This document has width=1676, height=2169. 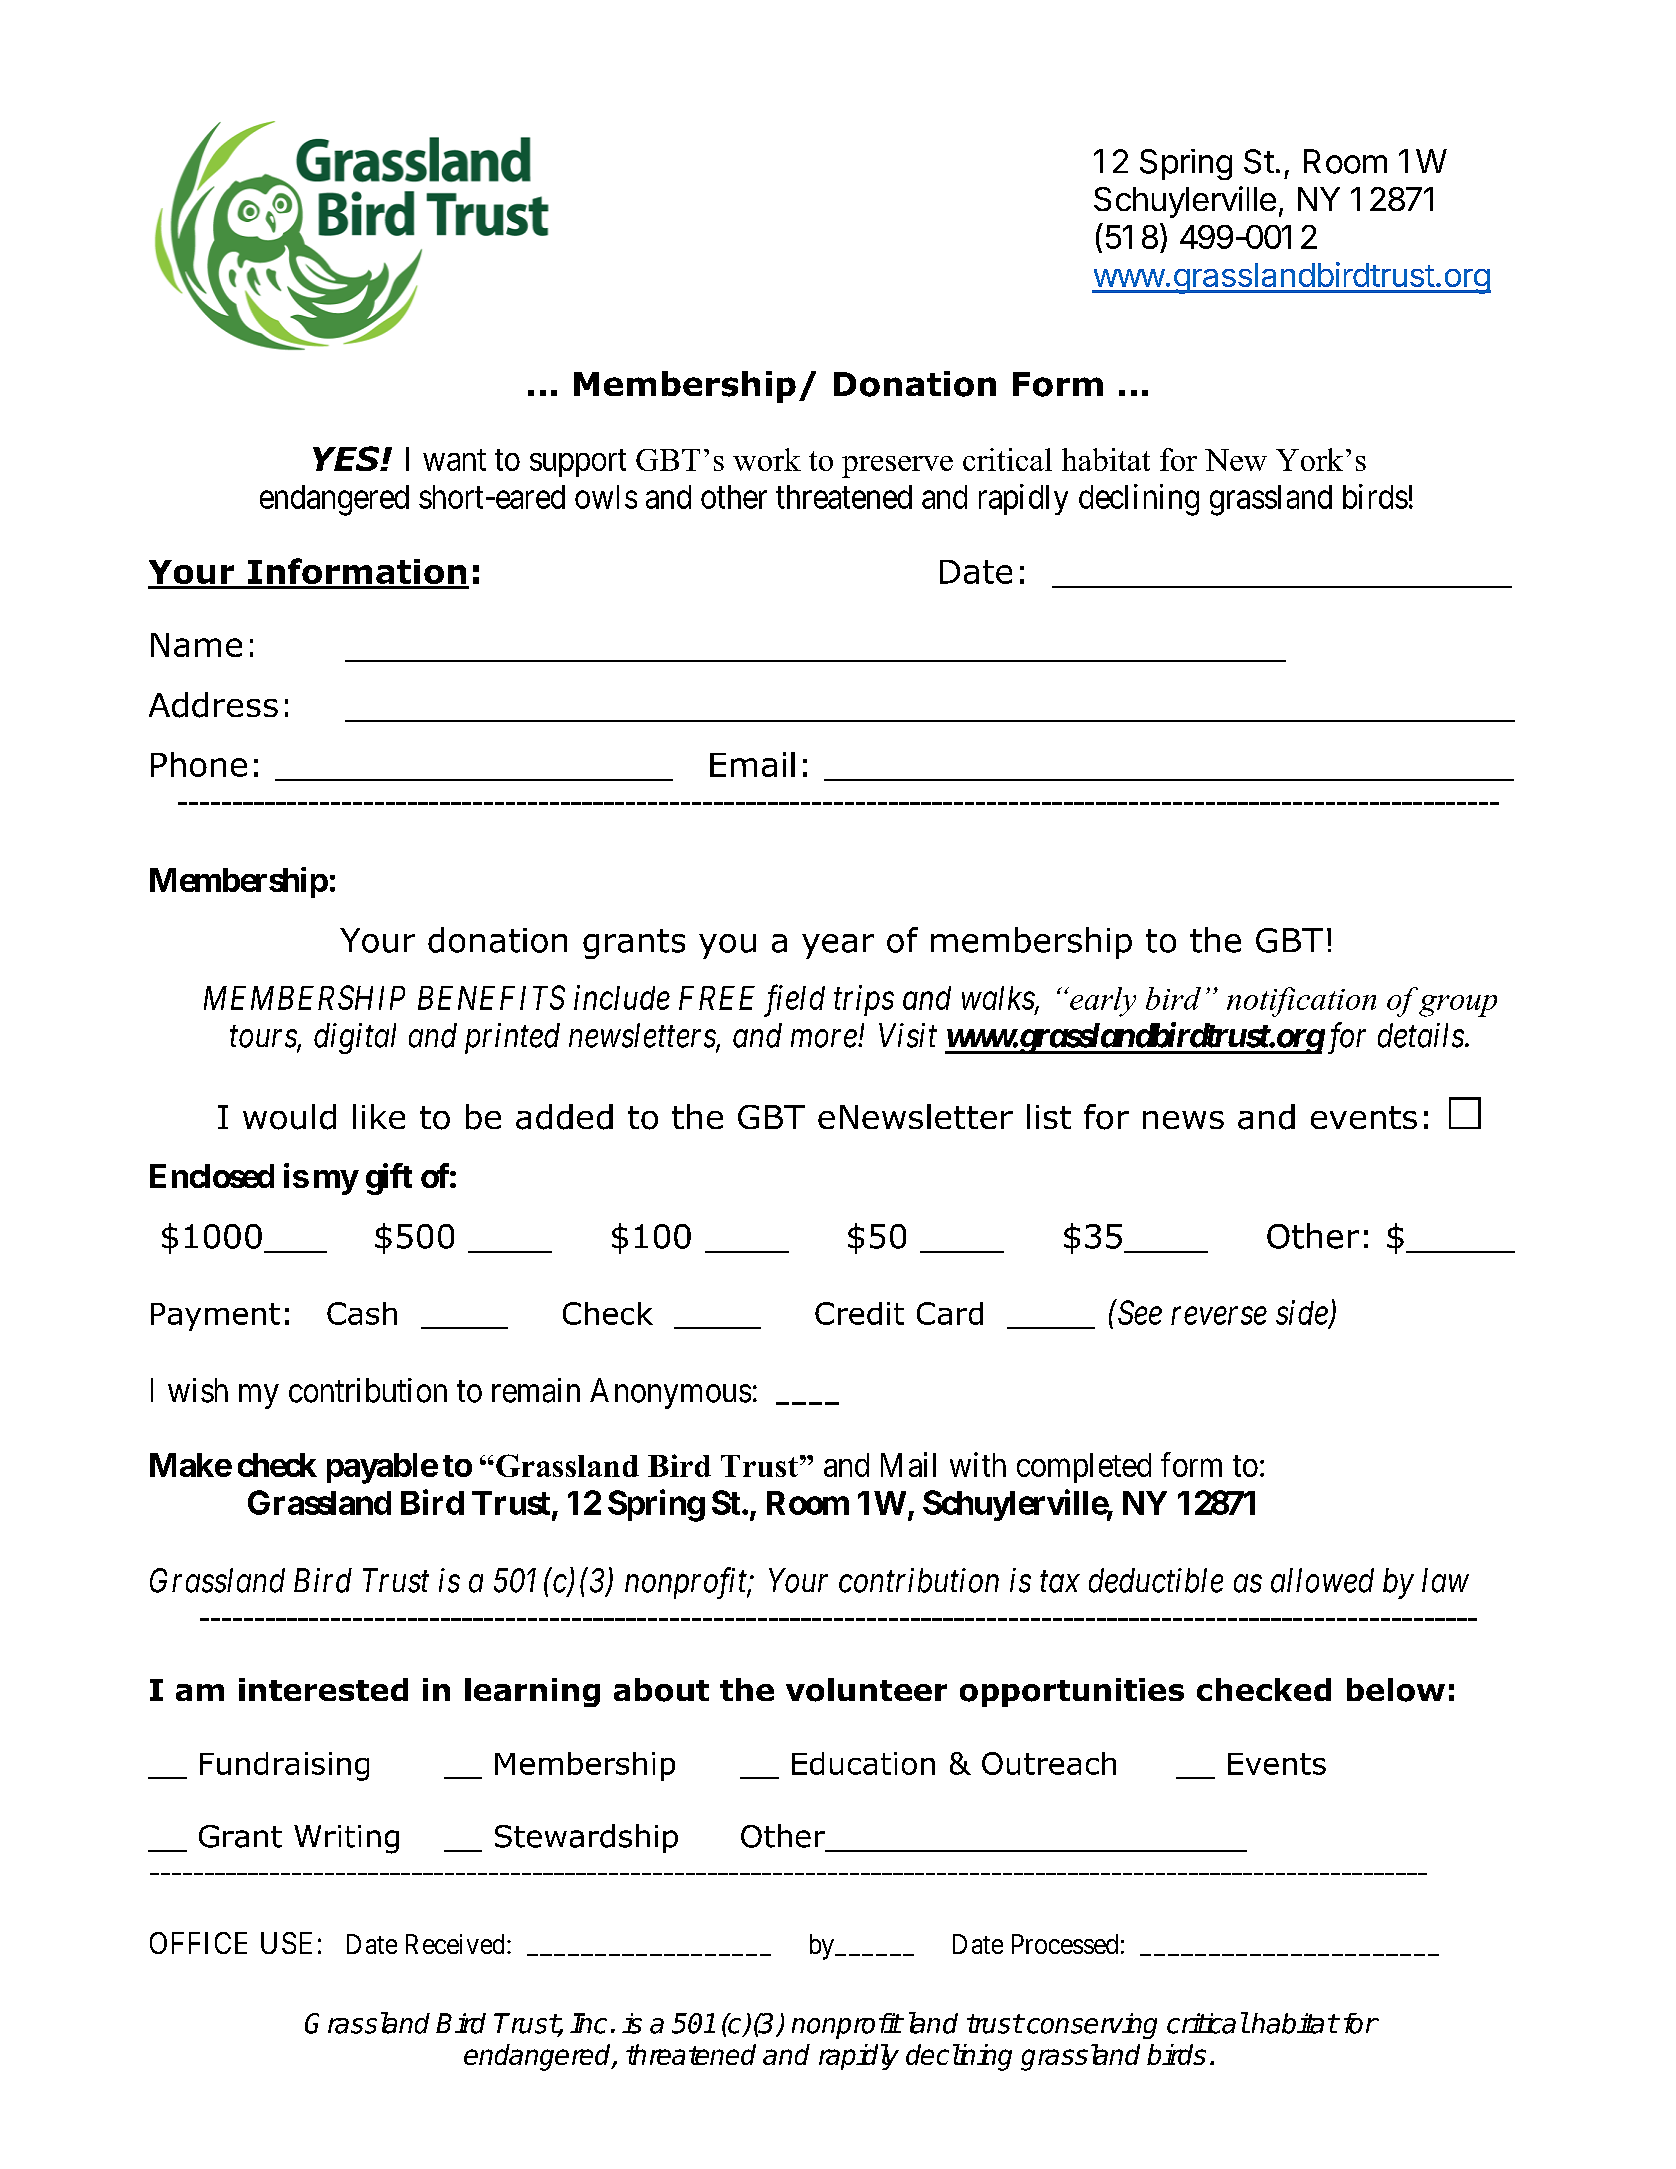 I want to click on wish, so click(x=198, y=1390).
